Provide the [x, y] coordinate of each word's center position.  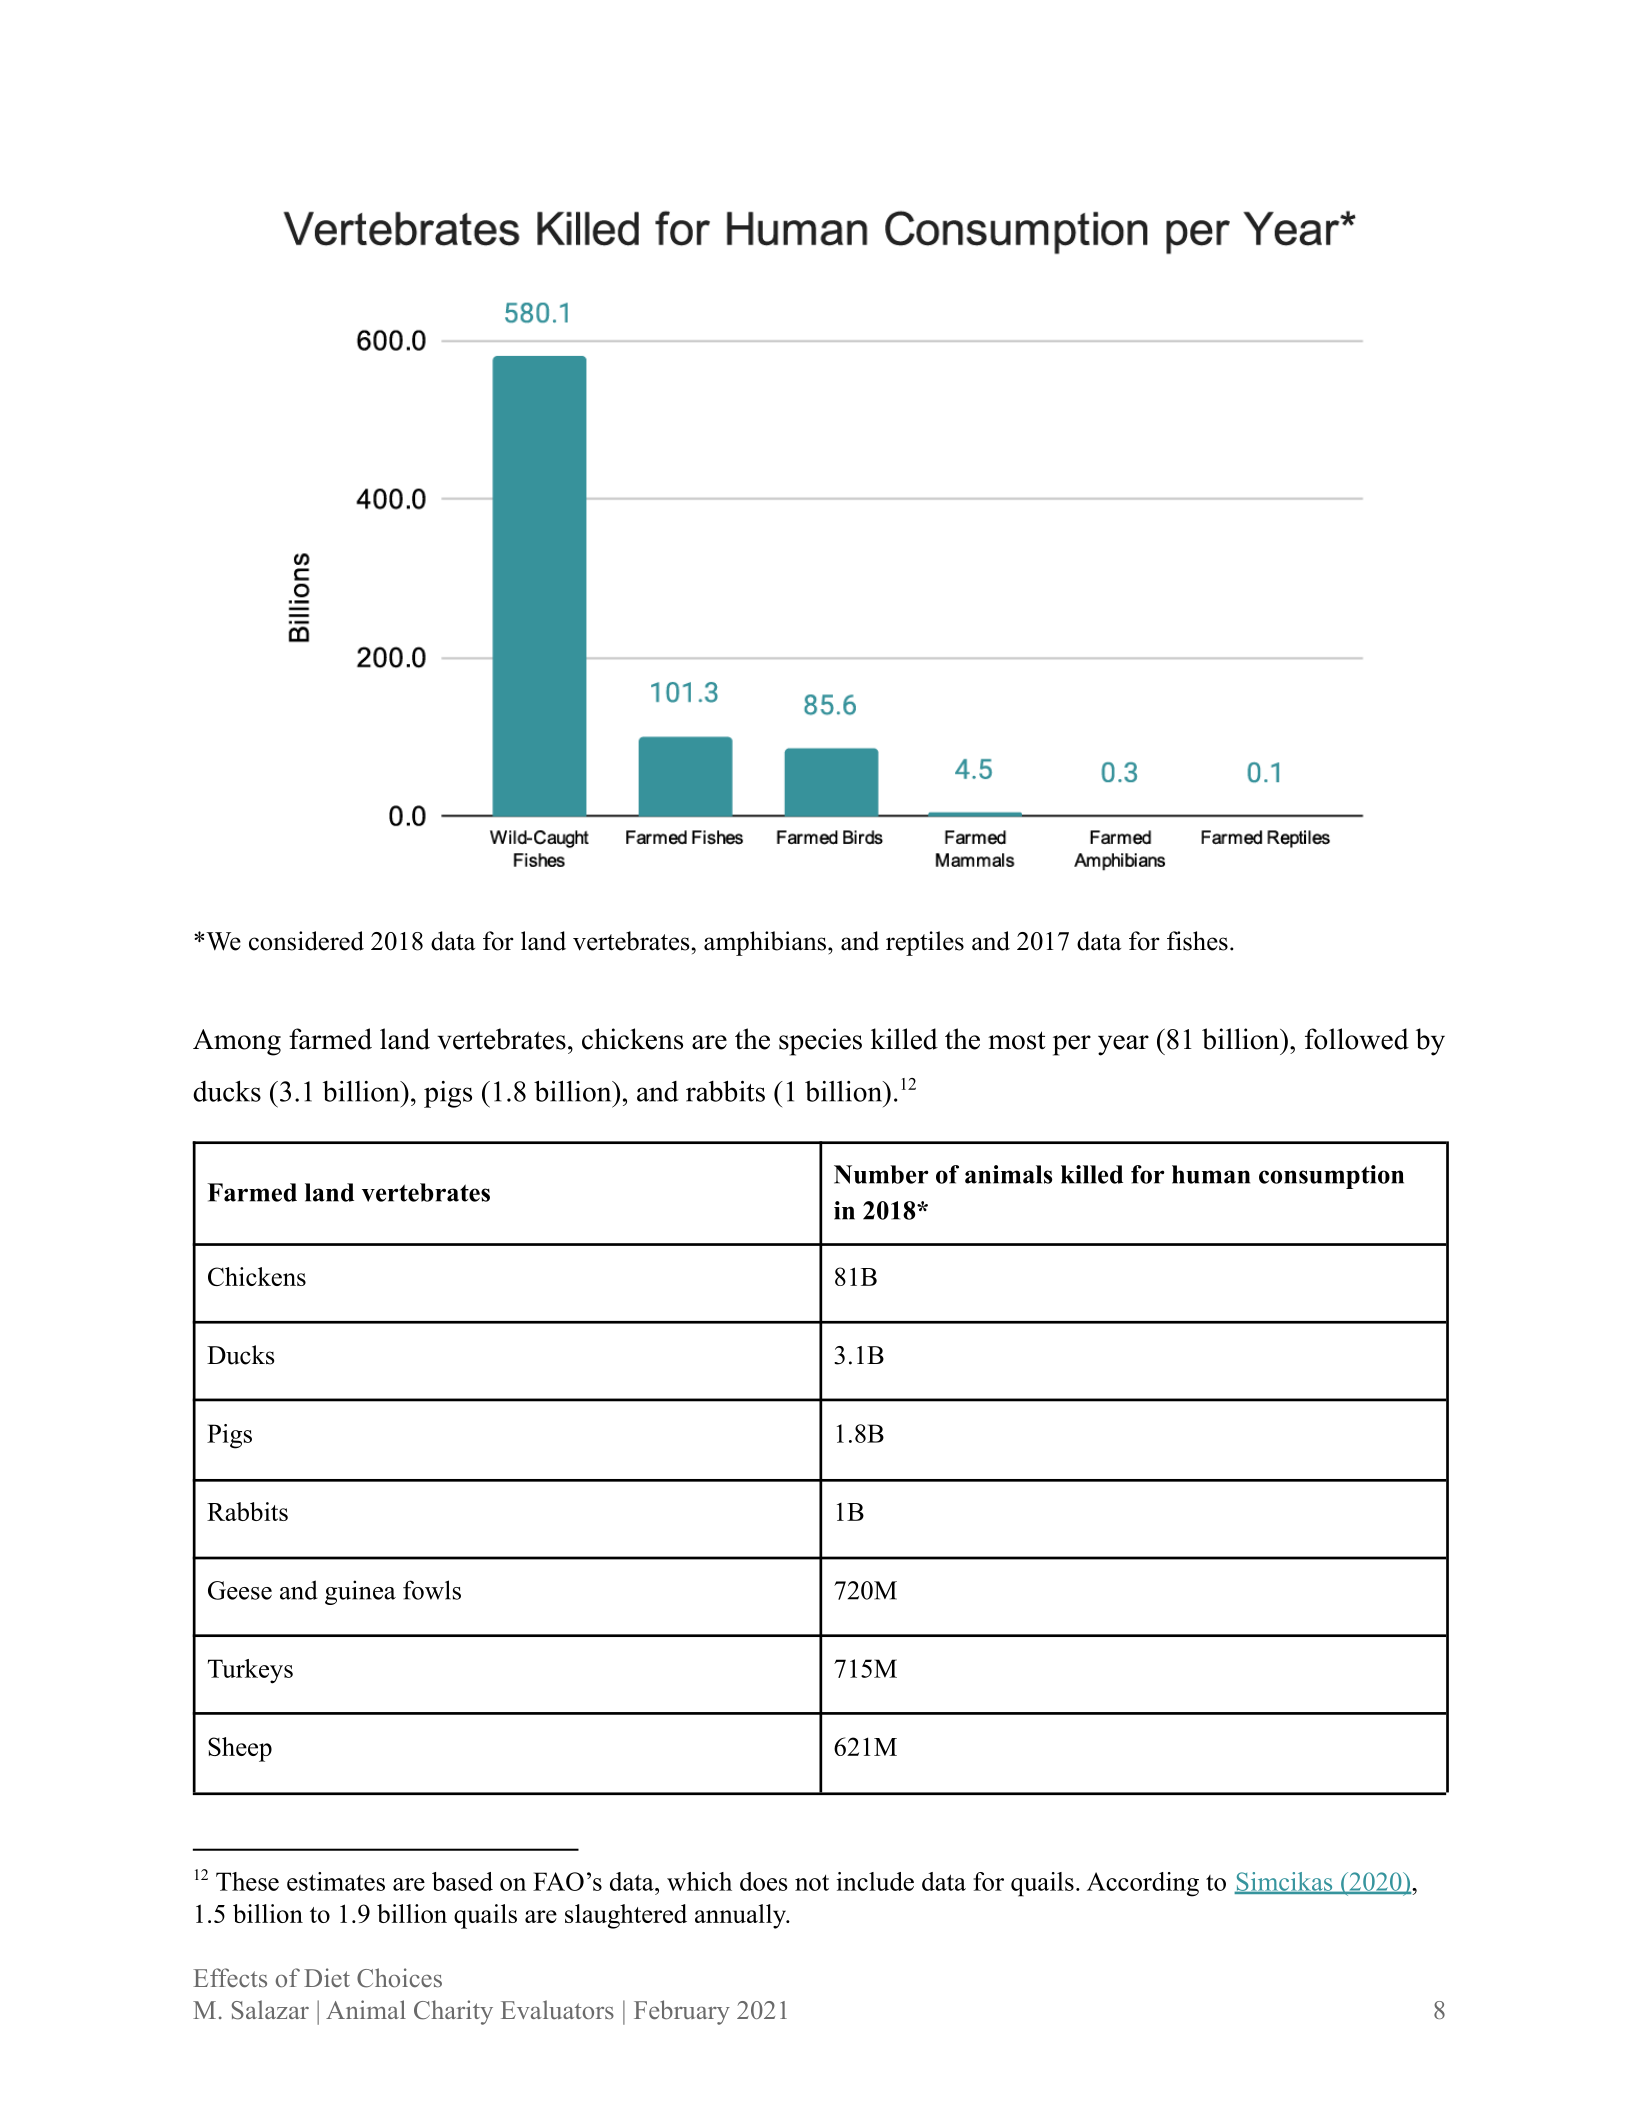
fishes [1197, 941]
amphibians [766, 943]
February [682, 2012]
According [1143, 1884]
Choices [399, 1978]
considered [306, 941]
